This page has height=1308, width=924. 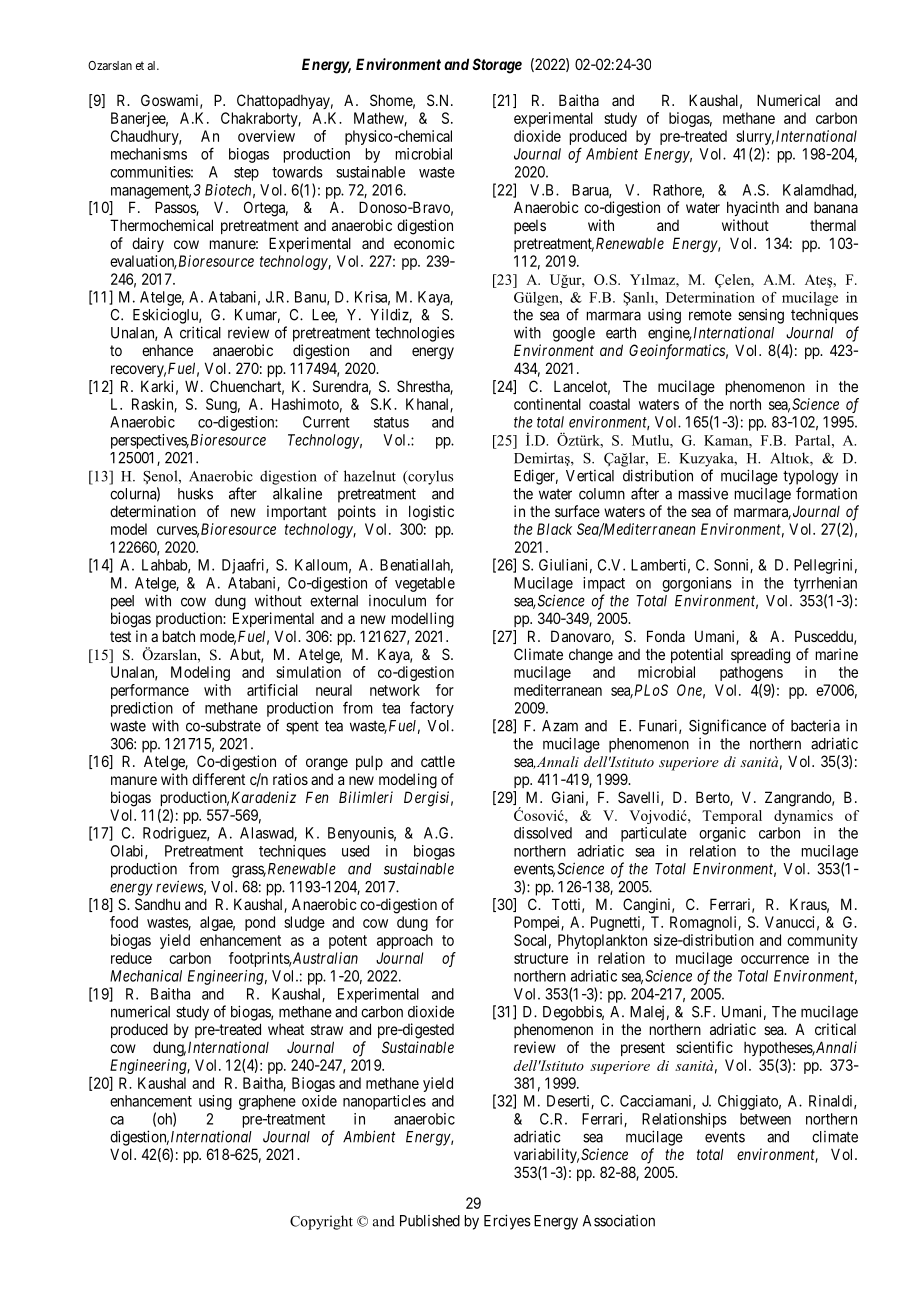 What do you see at coordinates (430, 1221) in the page?
I see `Published` at bounding box center [430, 1221].
